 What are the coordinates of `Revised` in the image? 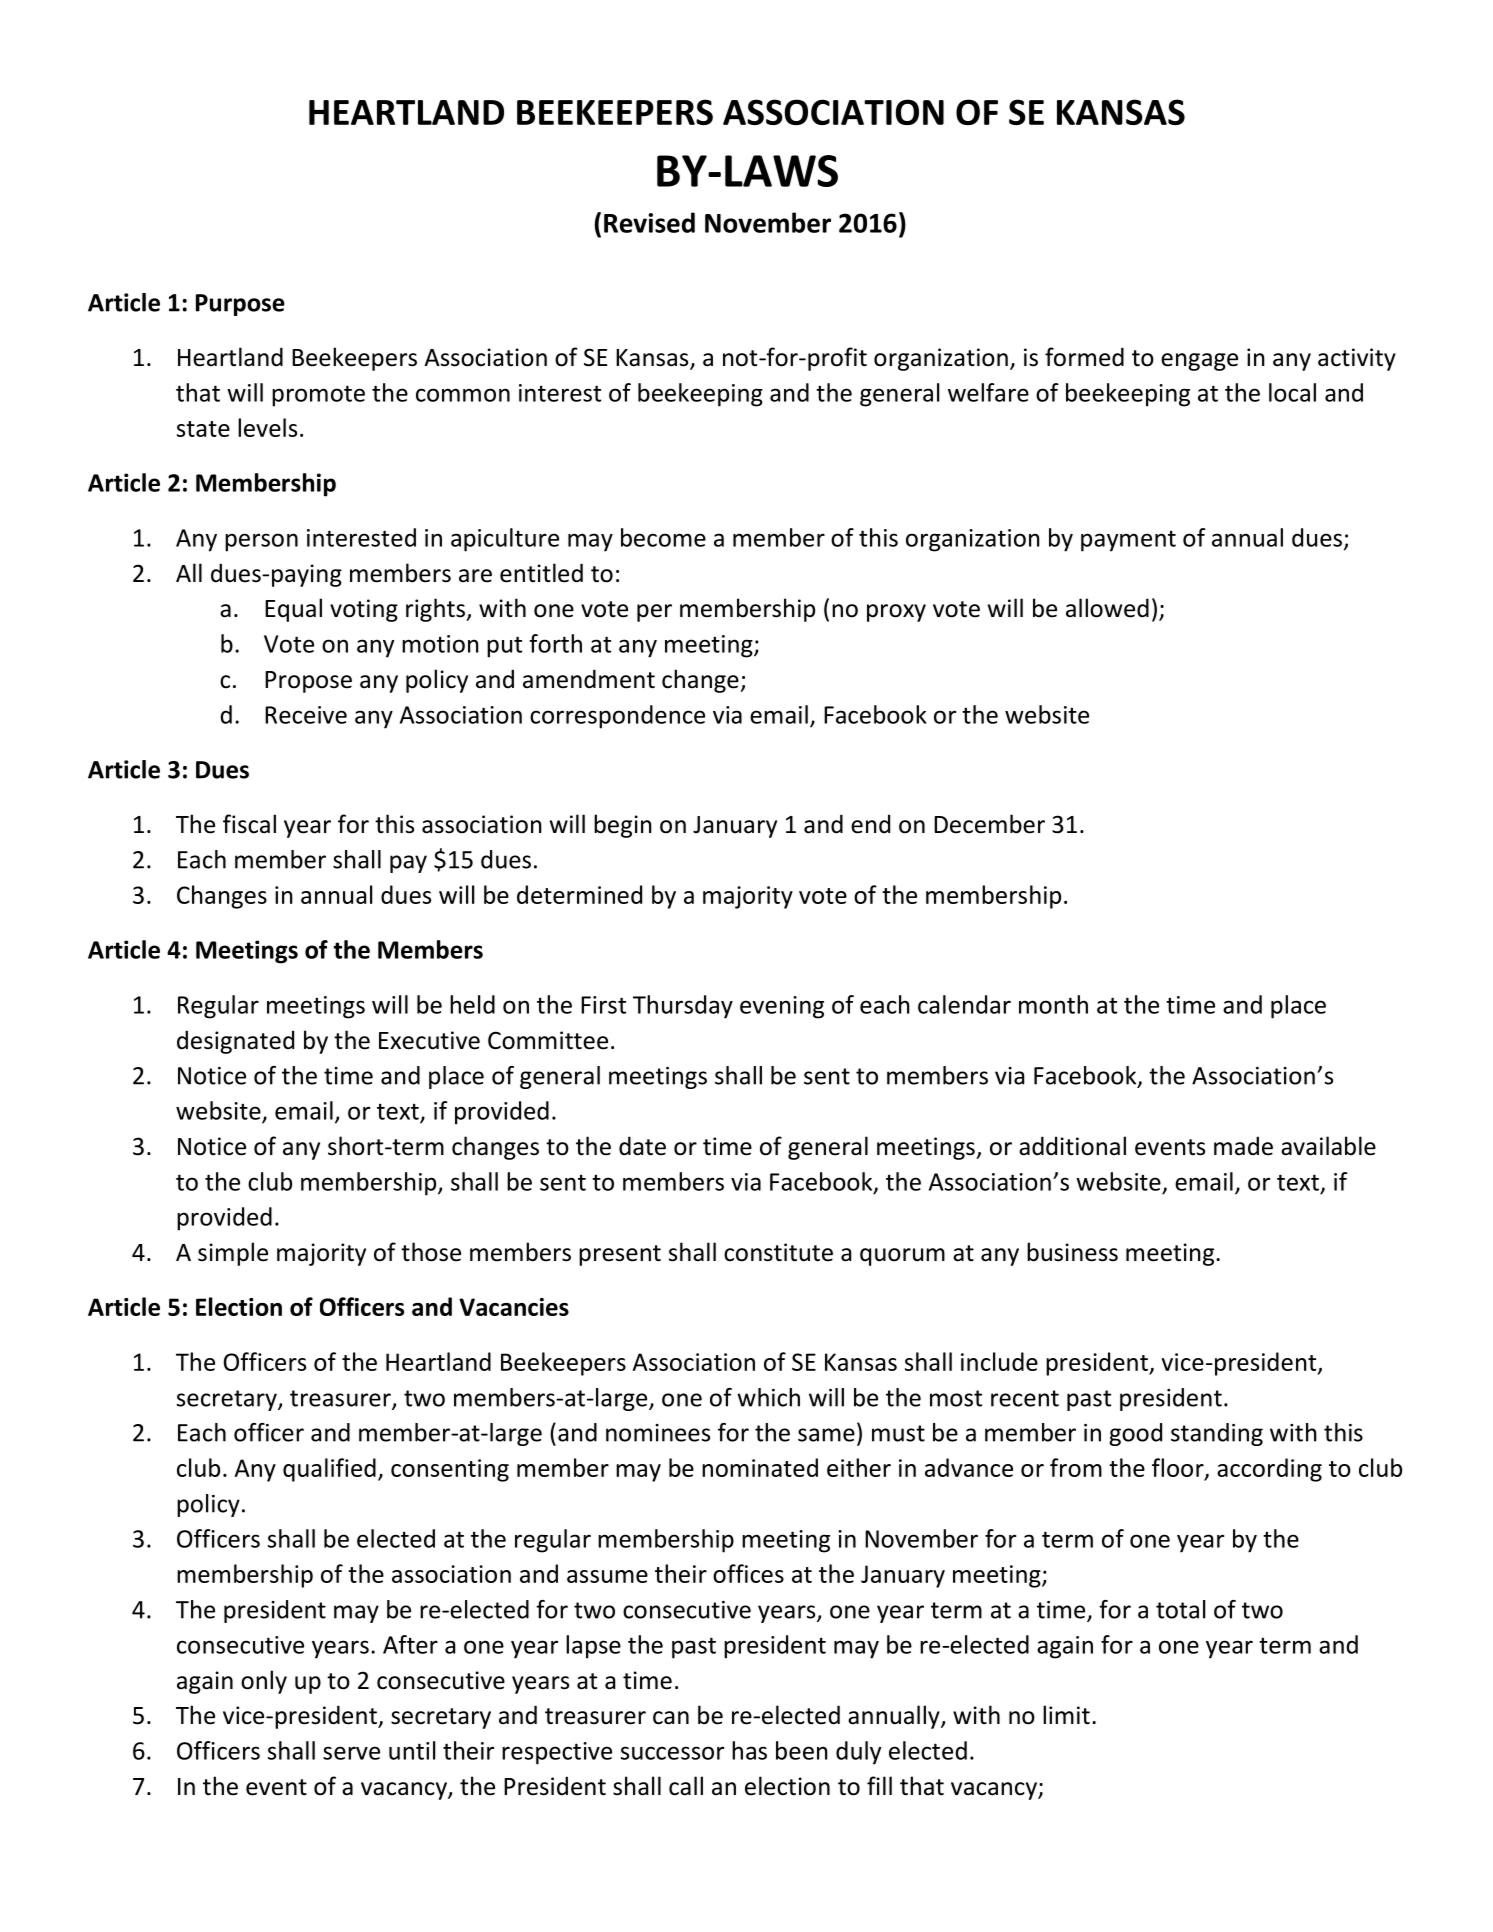 It's located at (649, 222).
